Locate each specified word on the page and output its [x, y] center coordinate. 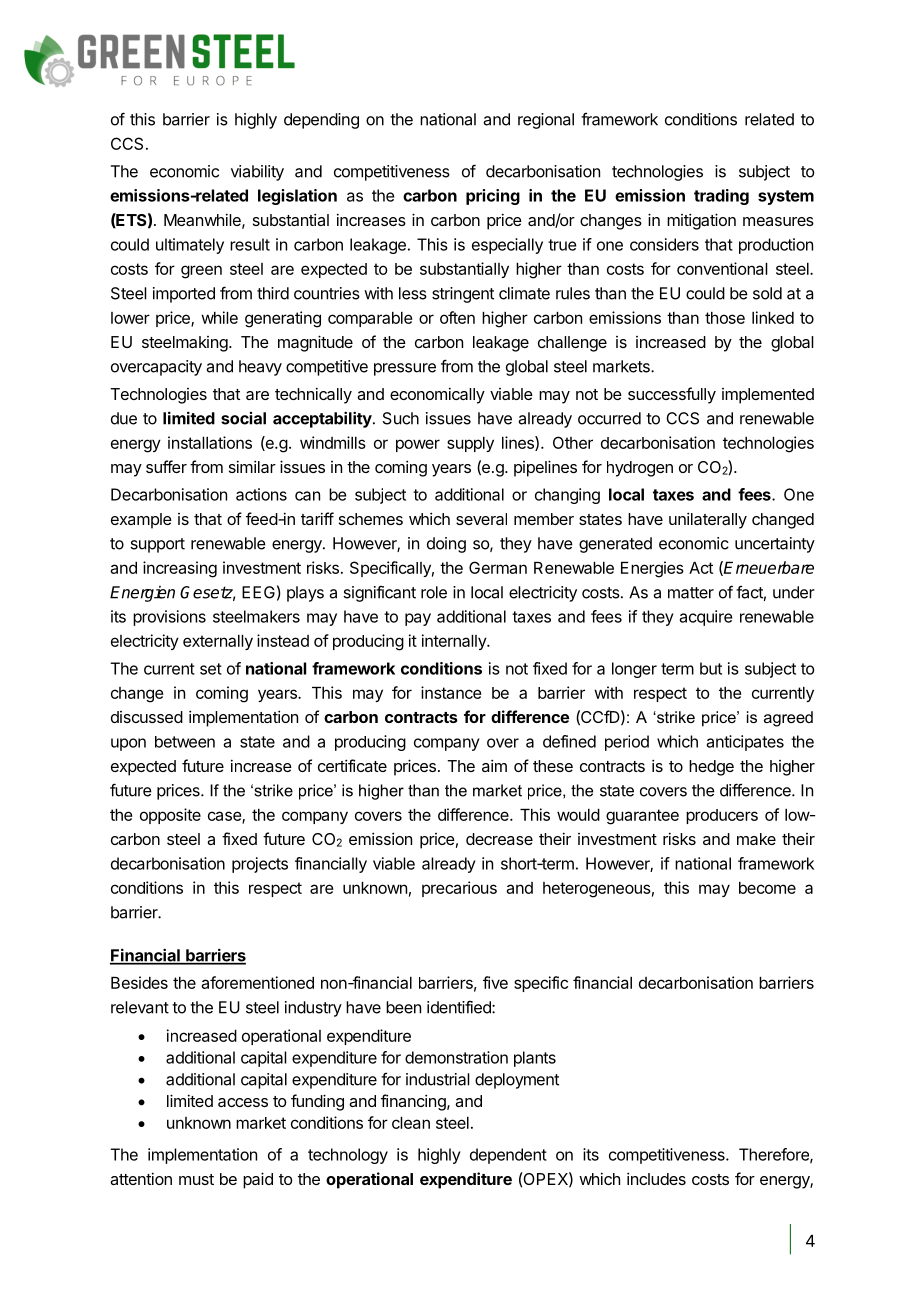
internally [455, 642]
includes [656, 1178]
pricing [493, 197]
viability [257, 173]
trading [721, 197]
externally [218, 642]
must [196, 1179]
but [711, 668]
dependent [508, 1156]
